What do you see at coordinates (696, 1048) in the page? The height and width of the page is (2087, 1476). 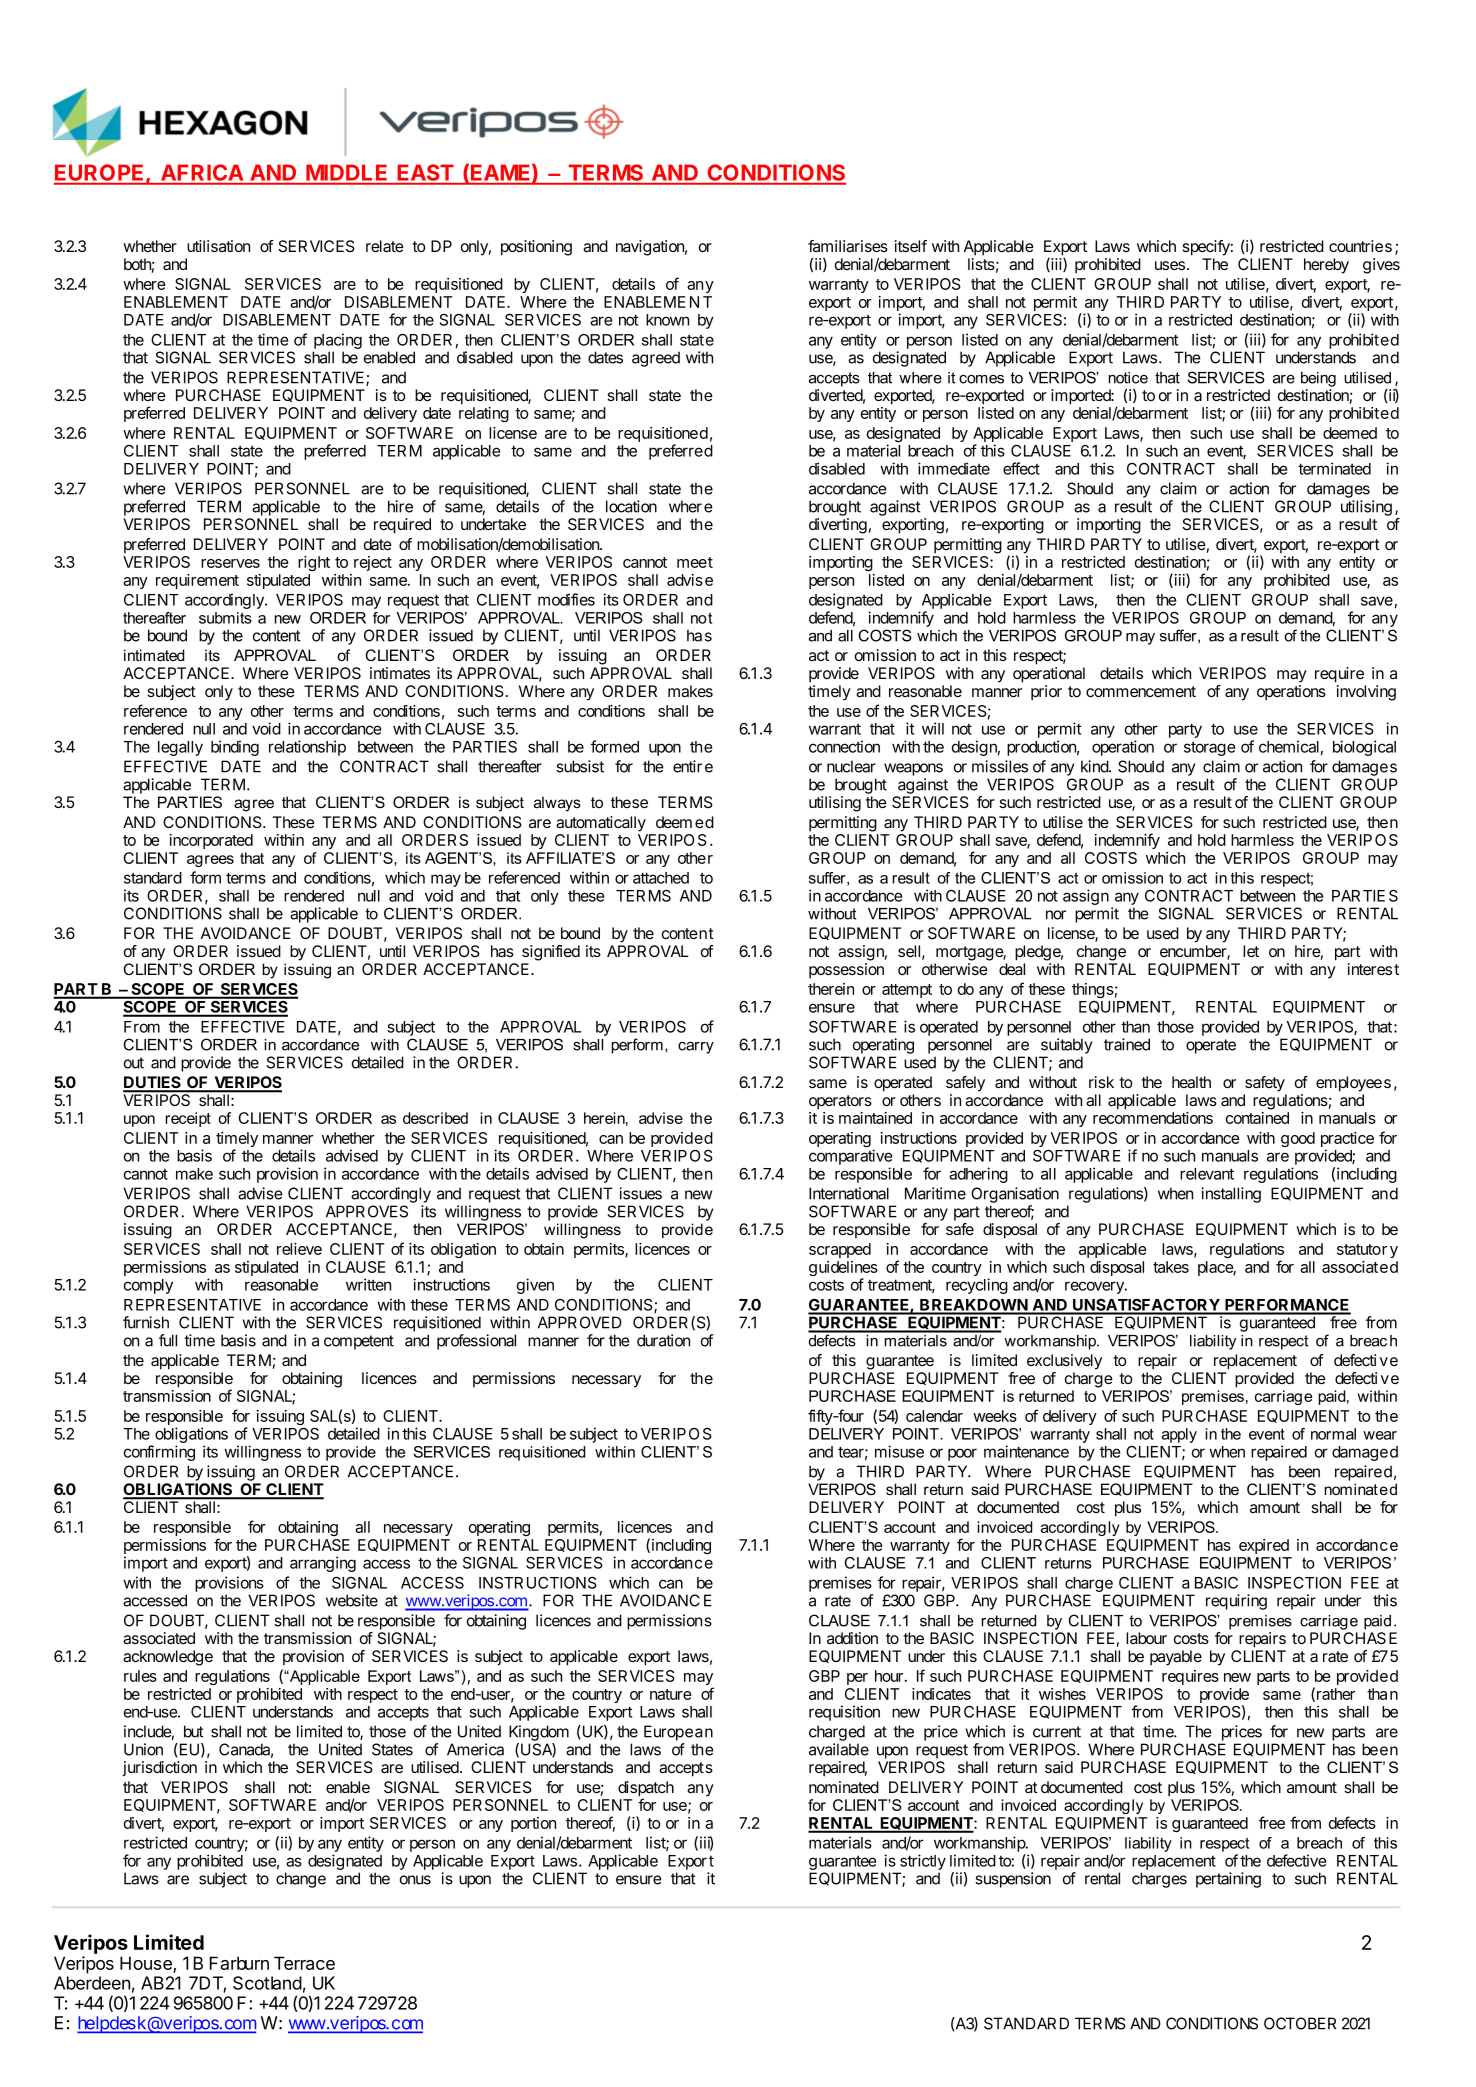 I see `carry` at bounding box center [696, 1048].
